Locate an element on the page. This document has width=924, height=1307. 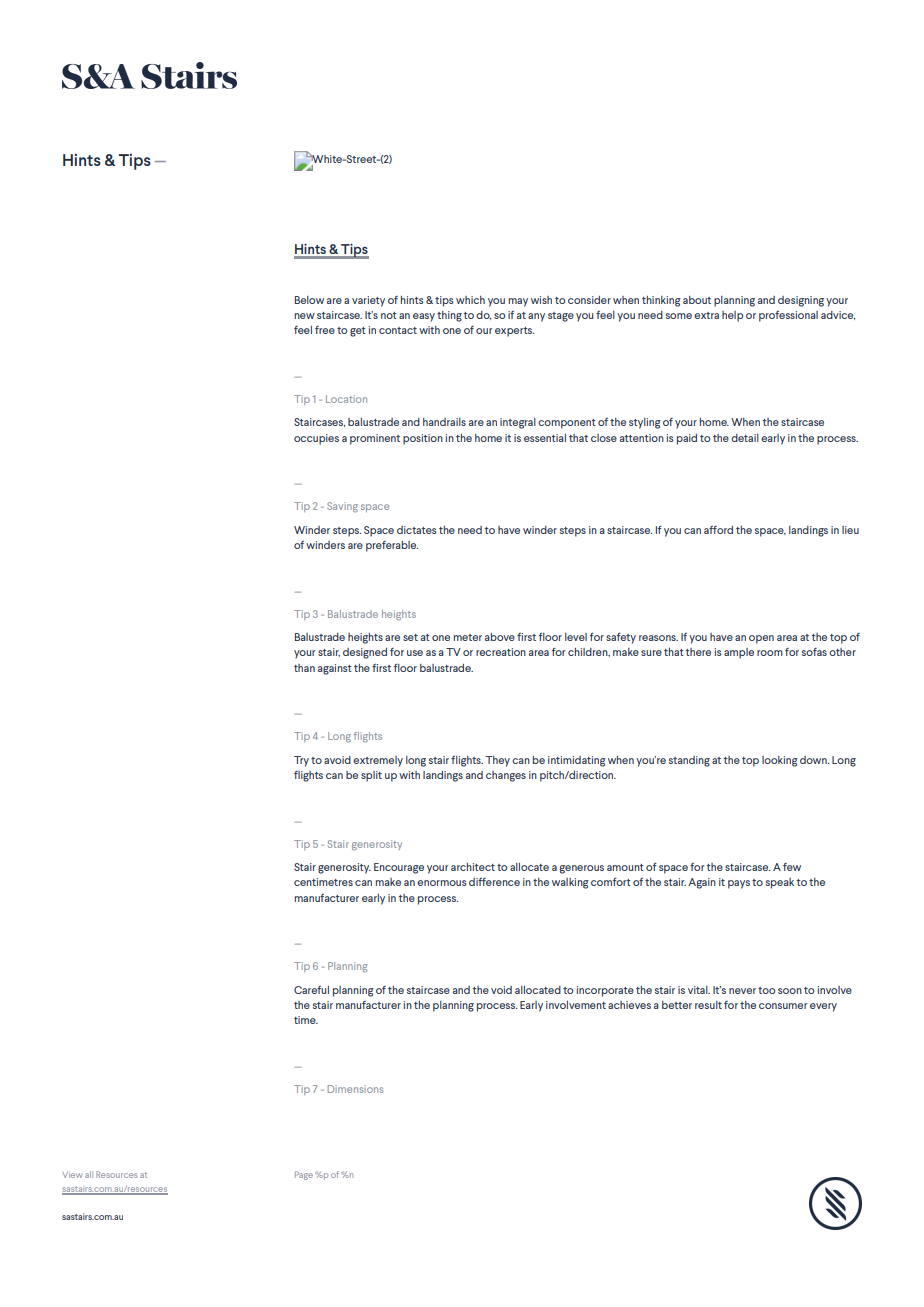
Dimensions is located at coordinates (355, 1089).
